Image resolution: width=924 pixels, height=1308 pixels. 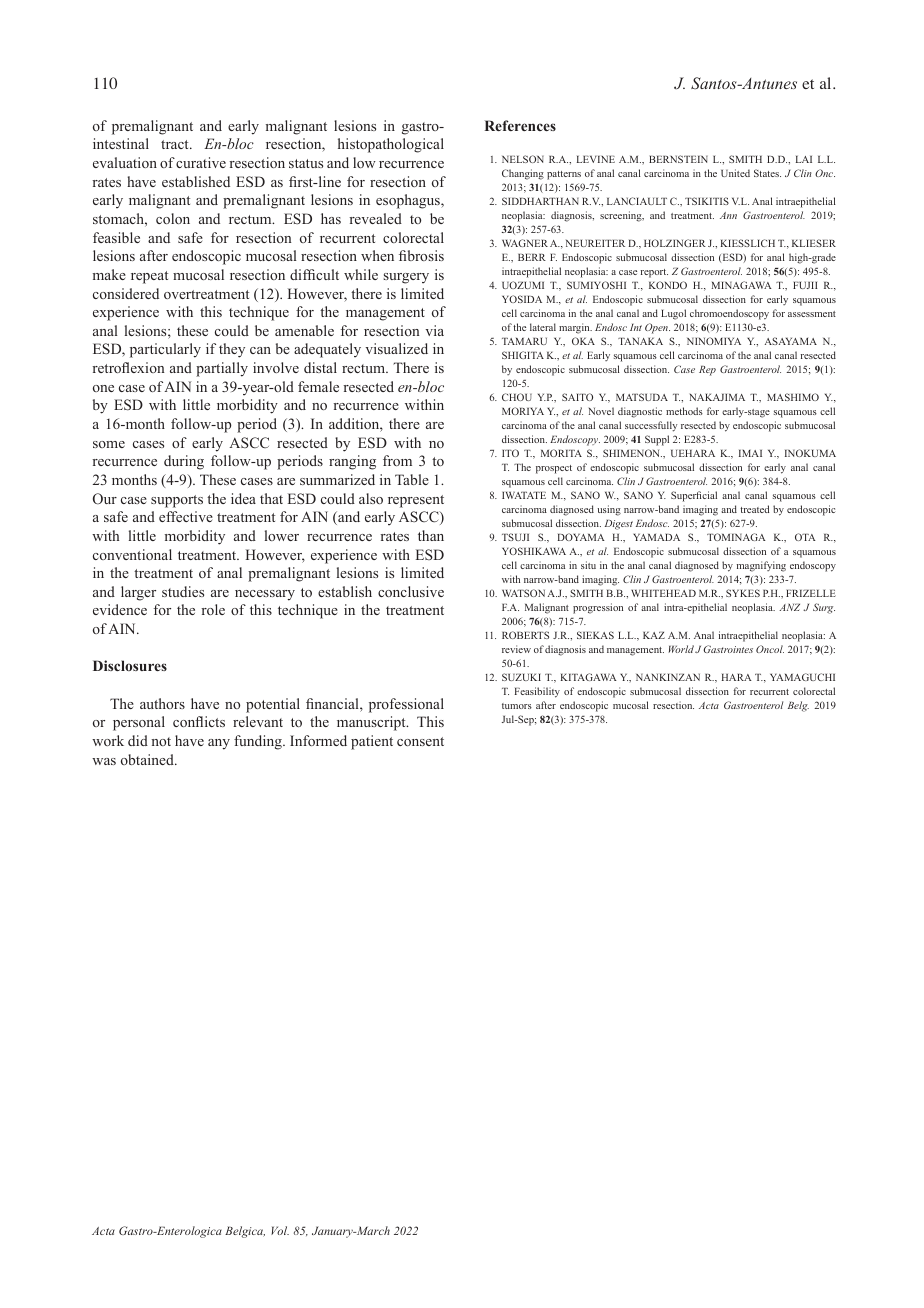 I want to click on partially, so click(x=222, y=369).
